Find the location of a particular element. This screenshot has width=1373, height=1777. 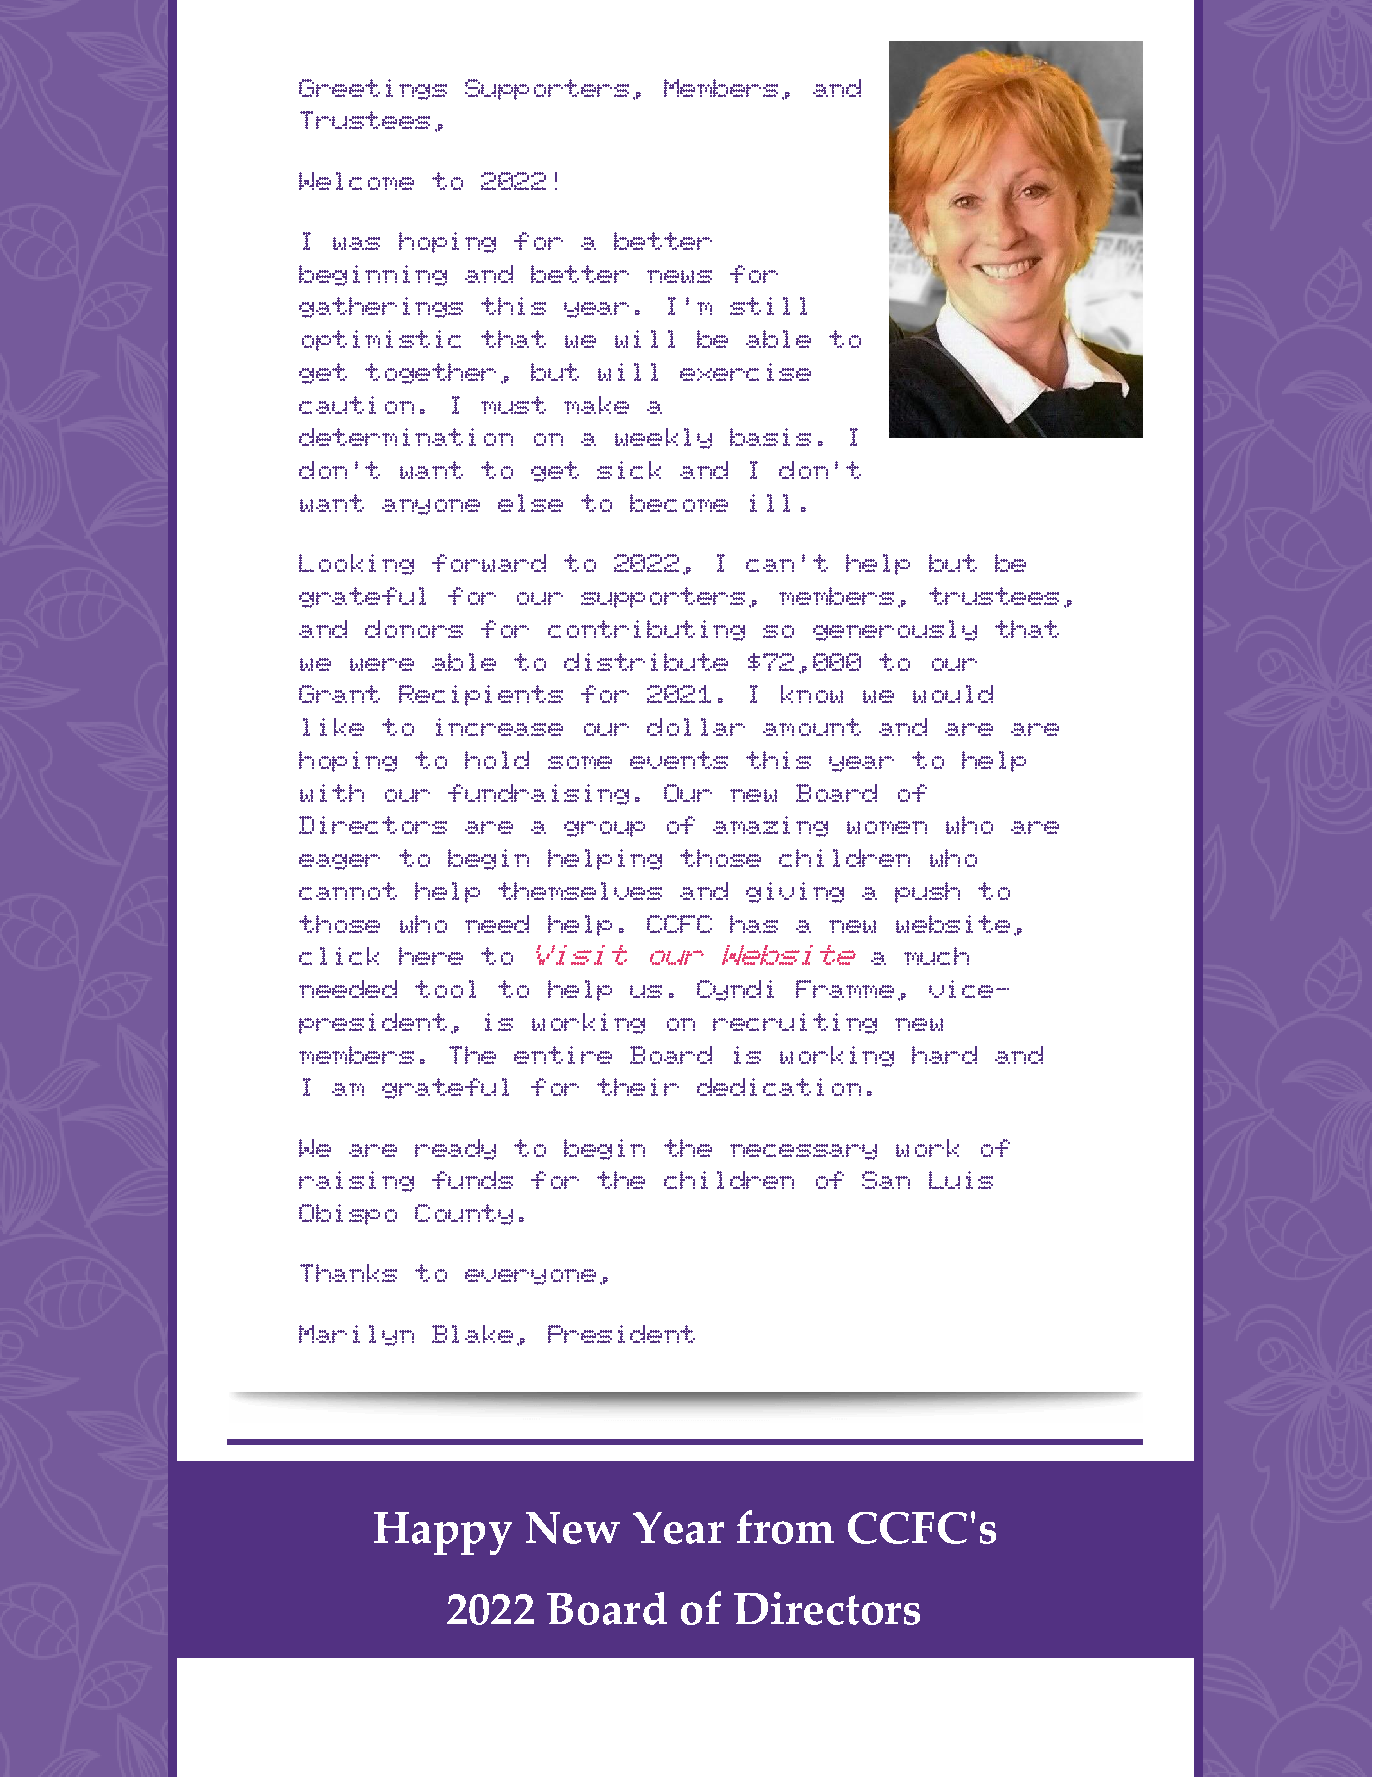

generously is located at coordinates (895, 630).
